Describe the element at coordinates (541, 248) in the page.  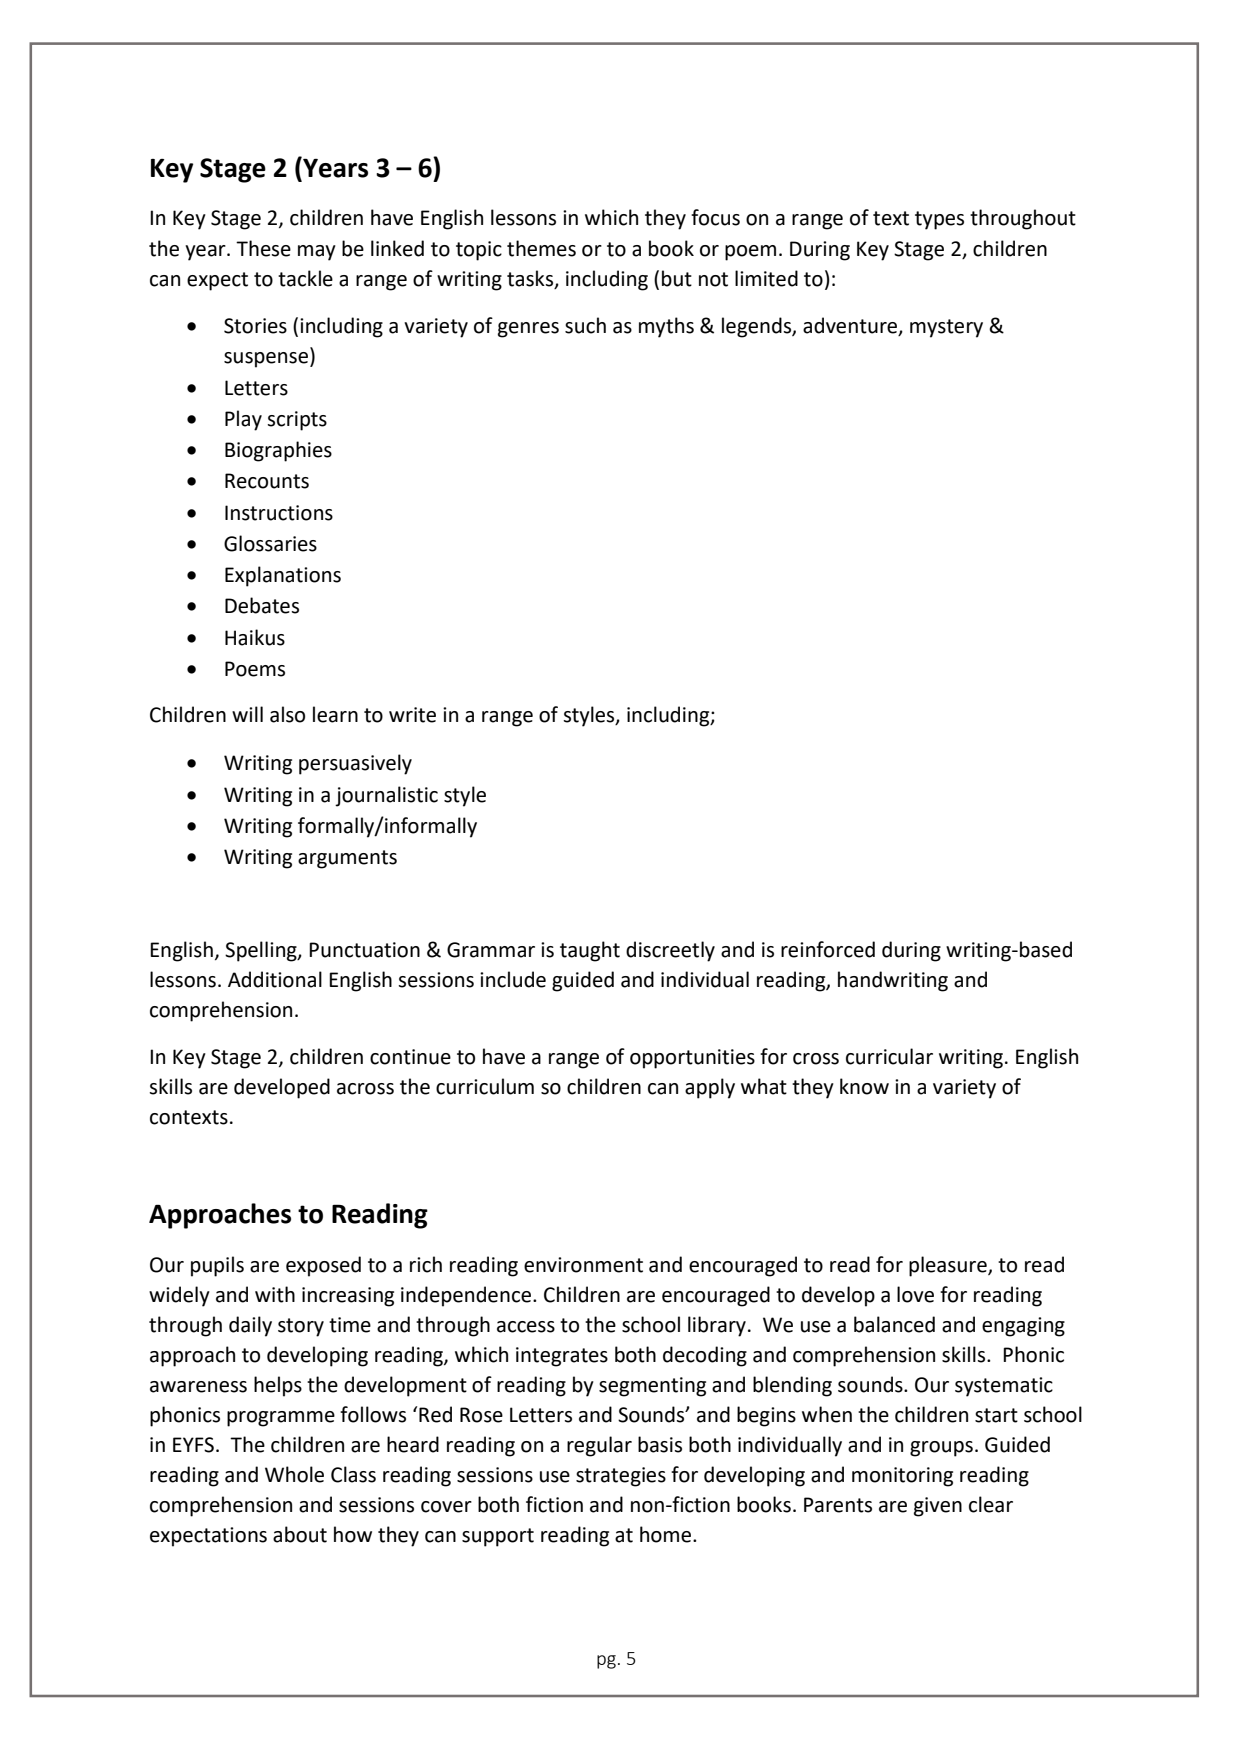
I see `themes` at that location.
